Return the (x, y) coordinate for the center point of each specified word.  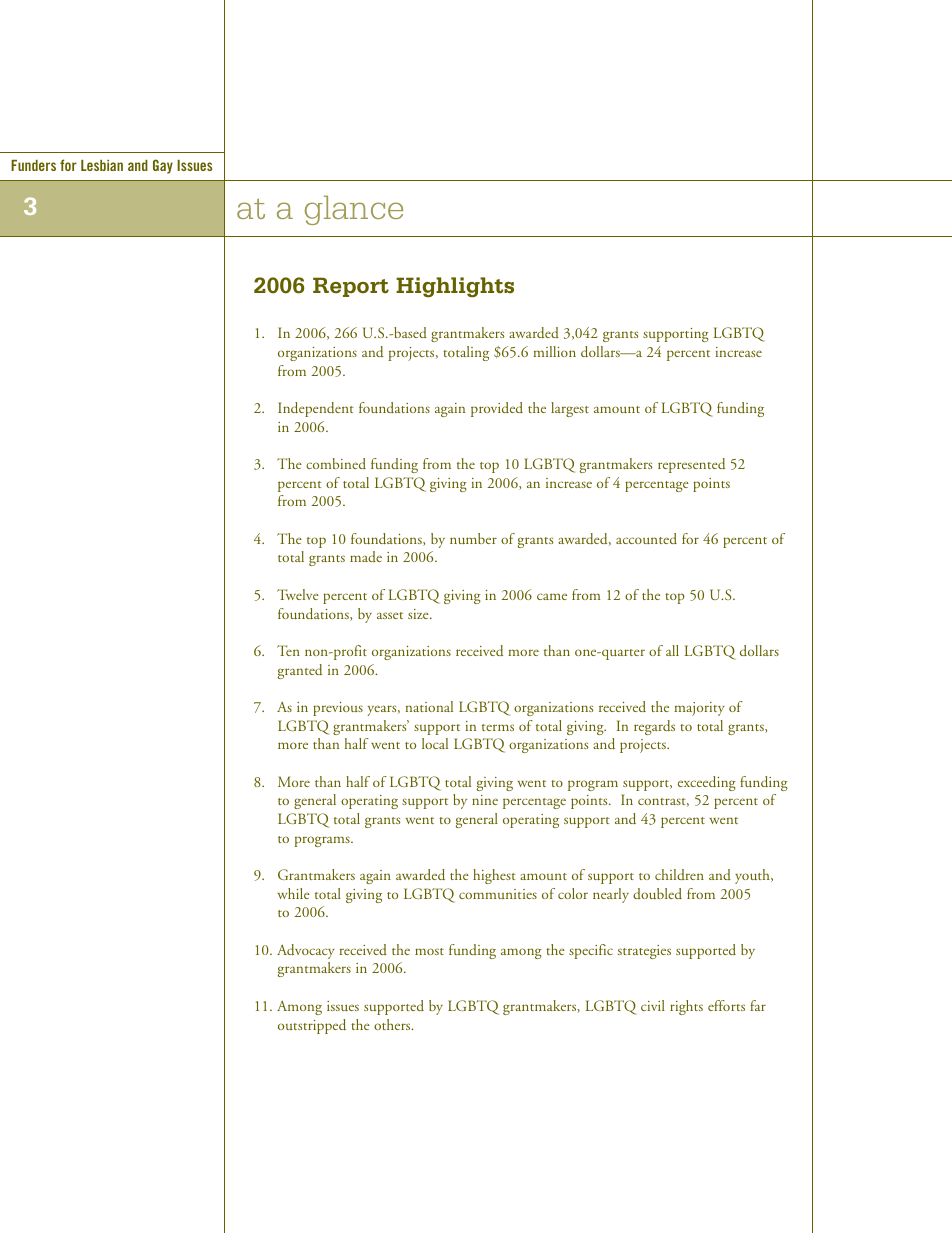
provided (497, 409)
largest (570, 409)
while (293, 893)
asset (390, 615)
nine (485, 800)
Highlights (455, 287)
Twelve (298, 594)
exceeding (707, 783)
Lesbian (102, 165)
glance (354, 210)
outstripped (312, 1026)
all (672, 650)
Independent (316, 409)
